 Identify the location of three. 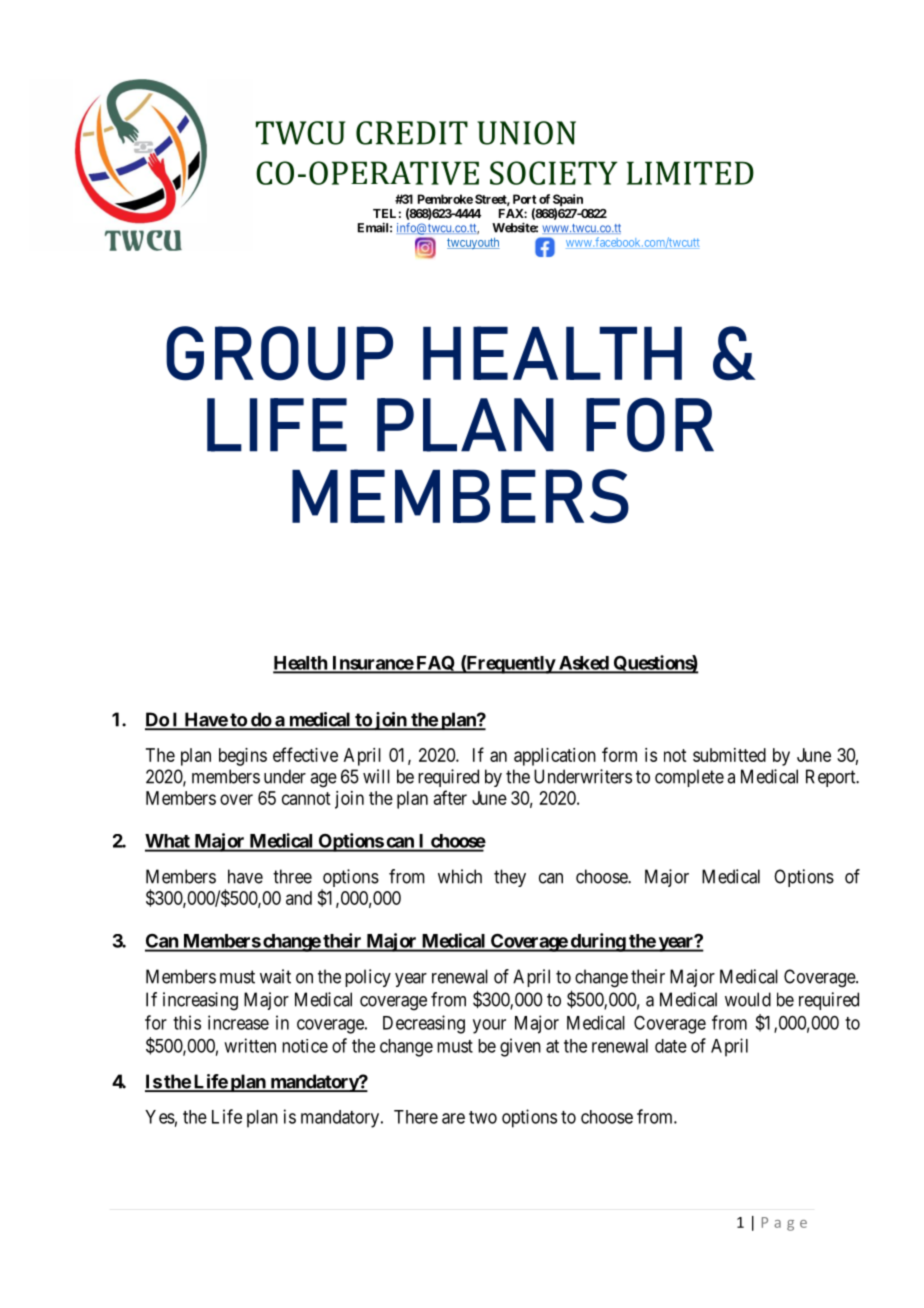
(292, 876).
